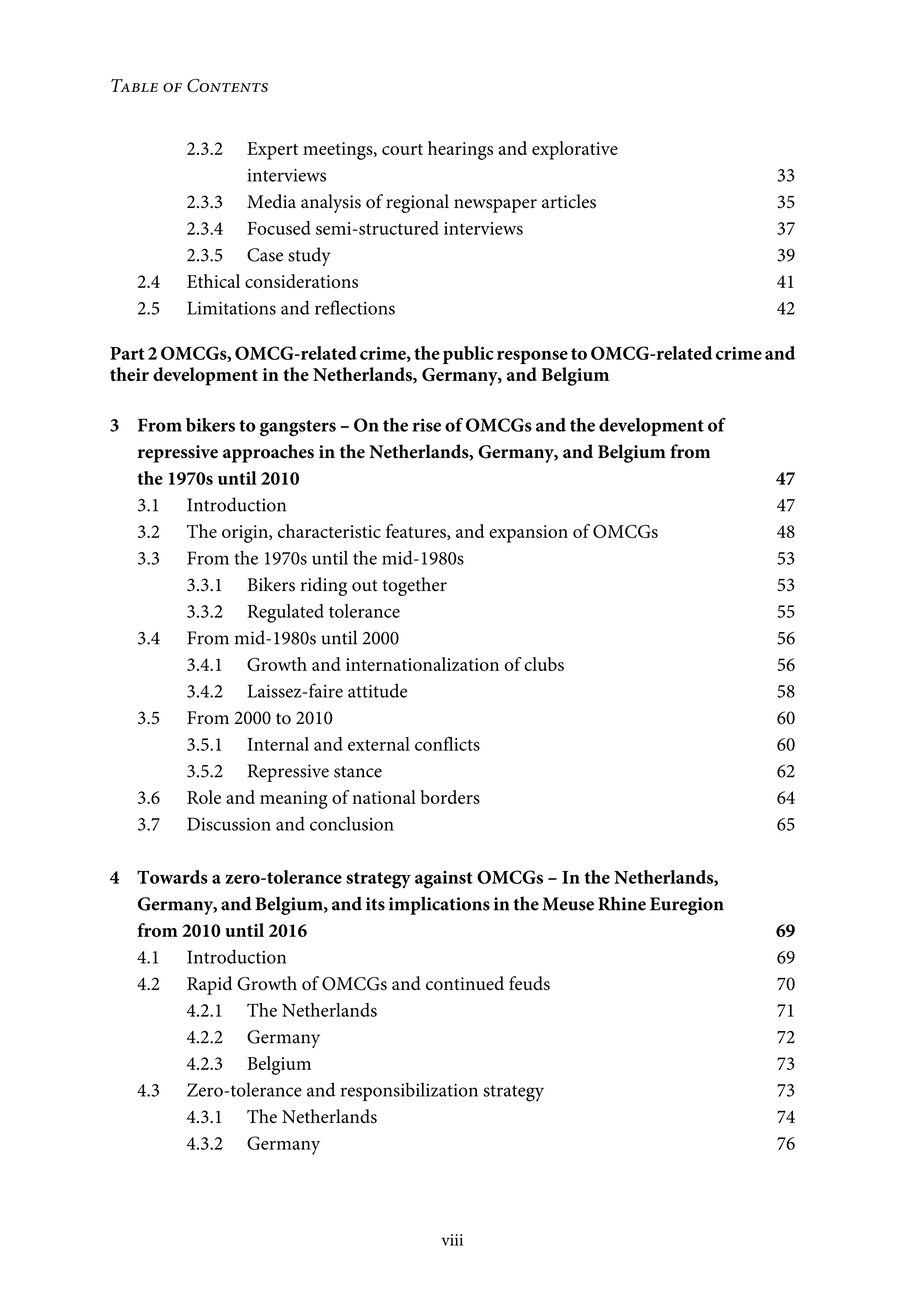 Image resolution: width=905 pixels, height=1316 pixels. Describe the element at coordinates (575, 150) in the screenshot. I see `explorative` at that location.
